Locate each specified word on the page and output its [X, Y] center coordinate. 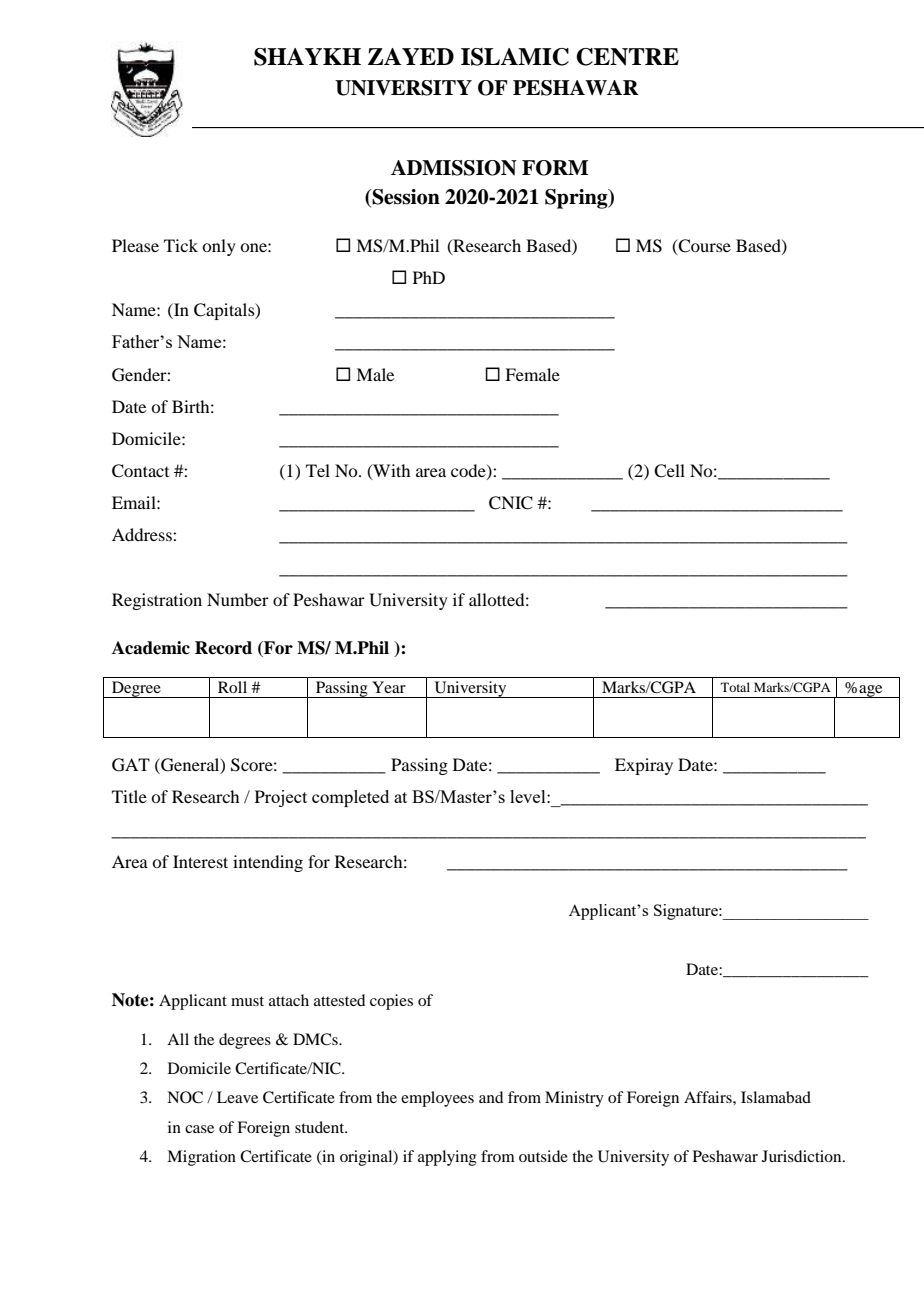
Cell [669, 471]
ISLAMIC [515, 57]
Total [735, 687]
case [199, 1129]
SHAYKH [307, 57]
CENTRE [627, 57]
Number [238, 599]
